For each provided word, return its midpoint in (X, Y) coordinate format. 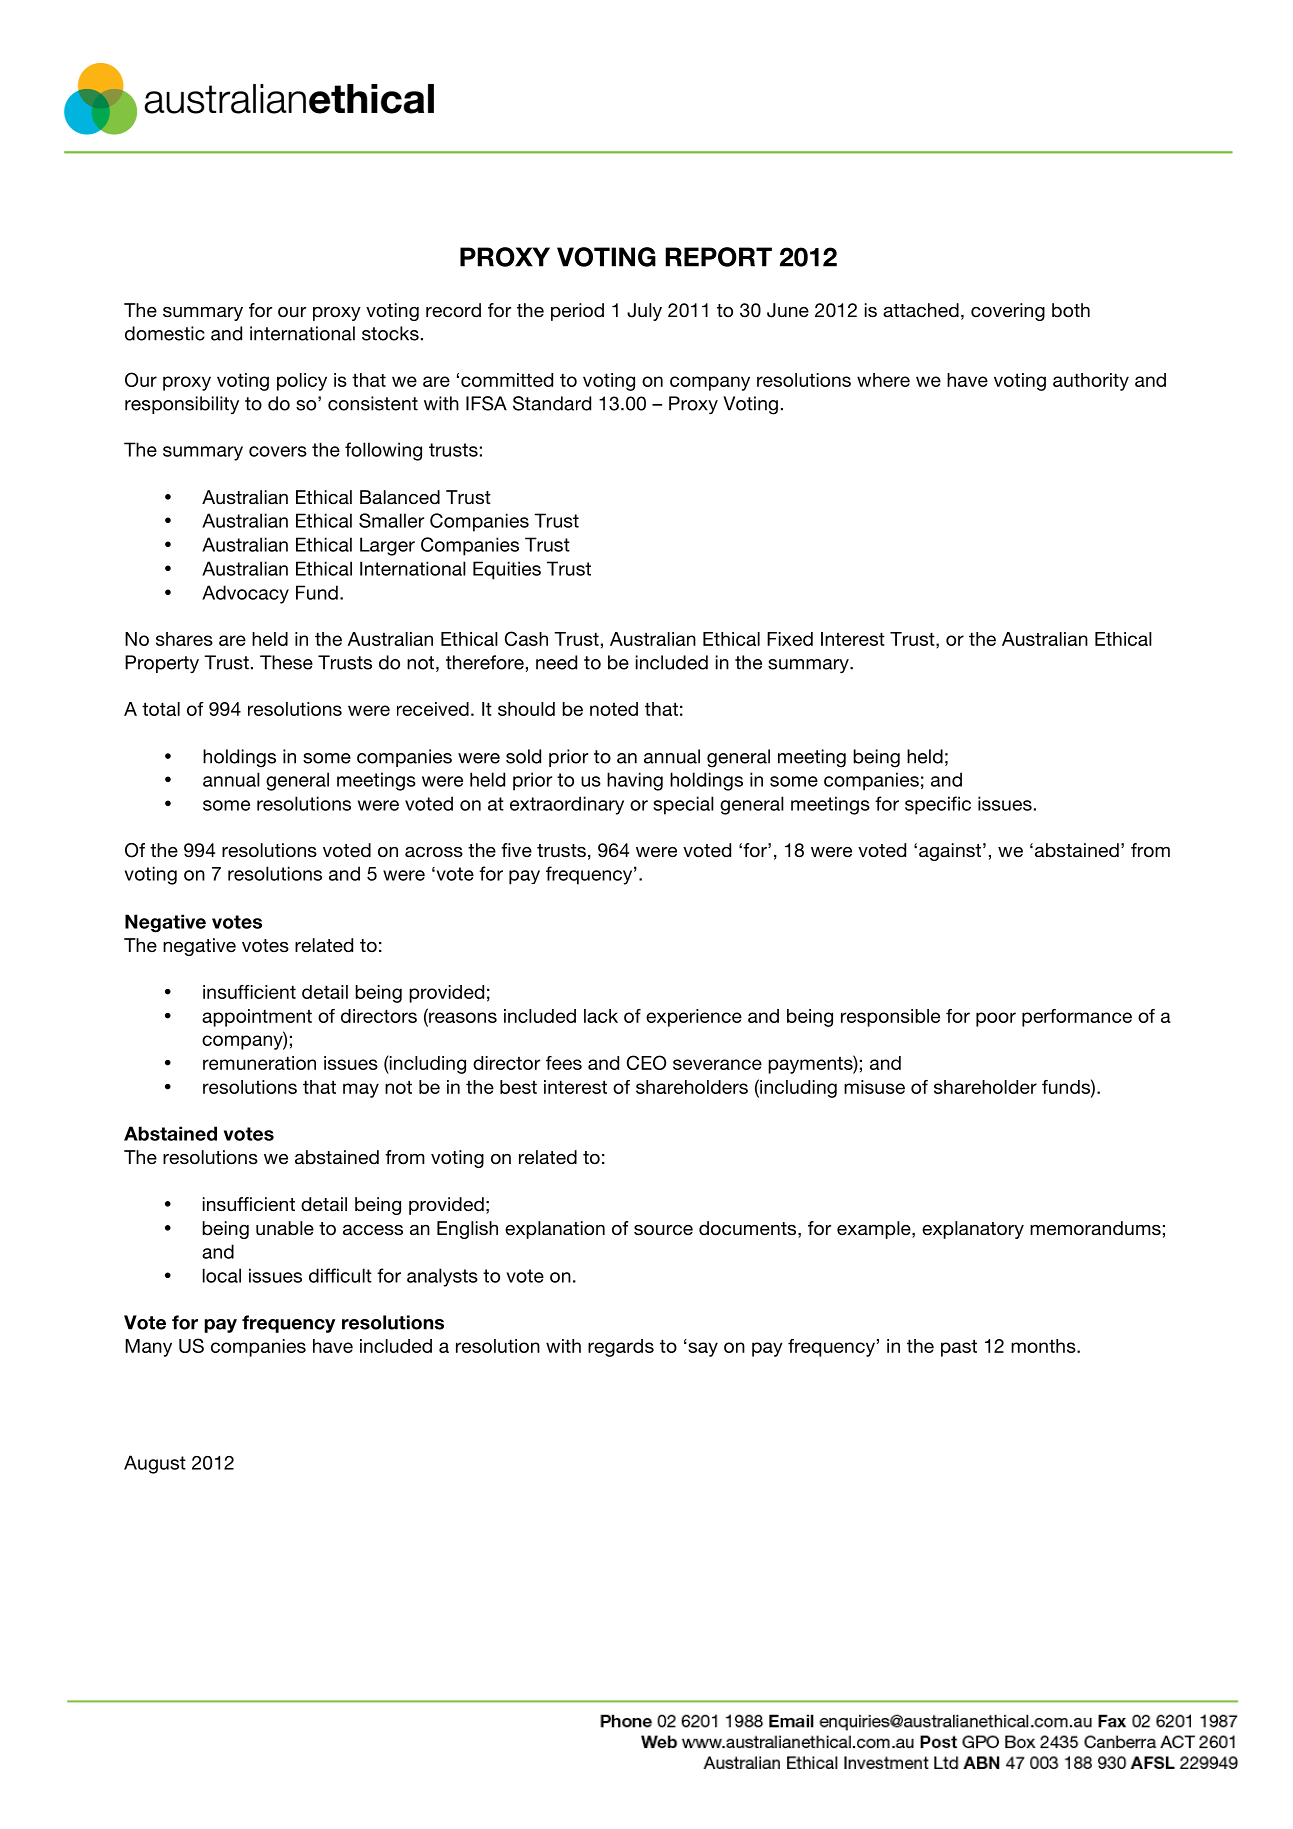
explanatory (973, 1230)
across (434, 852)
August (155, 1464)
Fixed (790, 639)
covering (1008, 312)
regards (621, 1348)
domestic (165, 333)
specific (938, 805)
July (644, 312)
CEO (646, 1062)
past (959, 1348)
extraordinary (567, 805)
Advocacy (245, 594)
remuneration (259, 1063)
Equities (507, 570)
